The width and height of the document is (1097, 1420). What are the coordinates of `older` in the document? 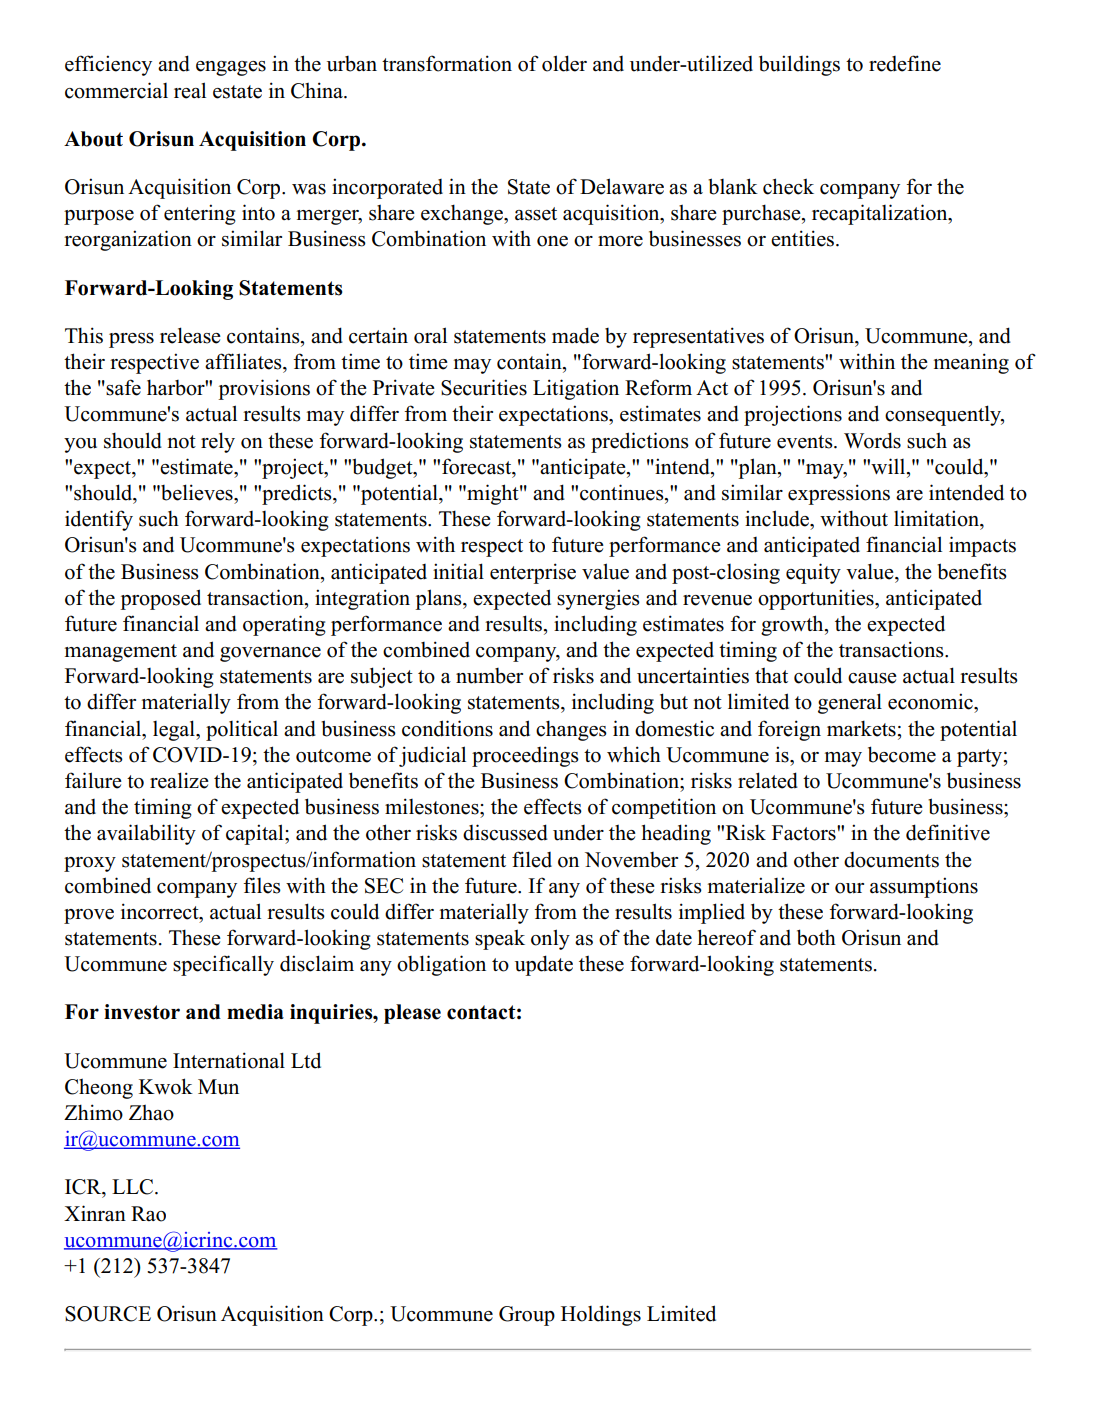 It's located at (564, 63).
